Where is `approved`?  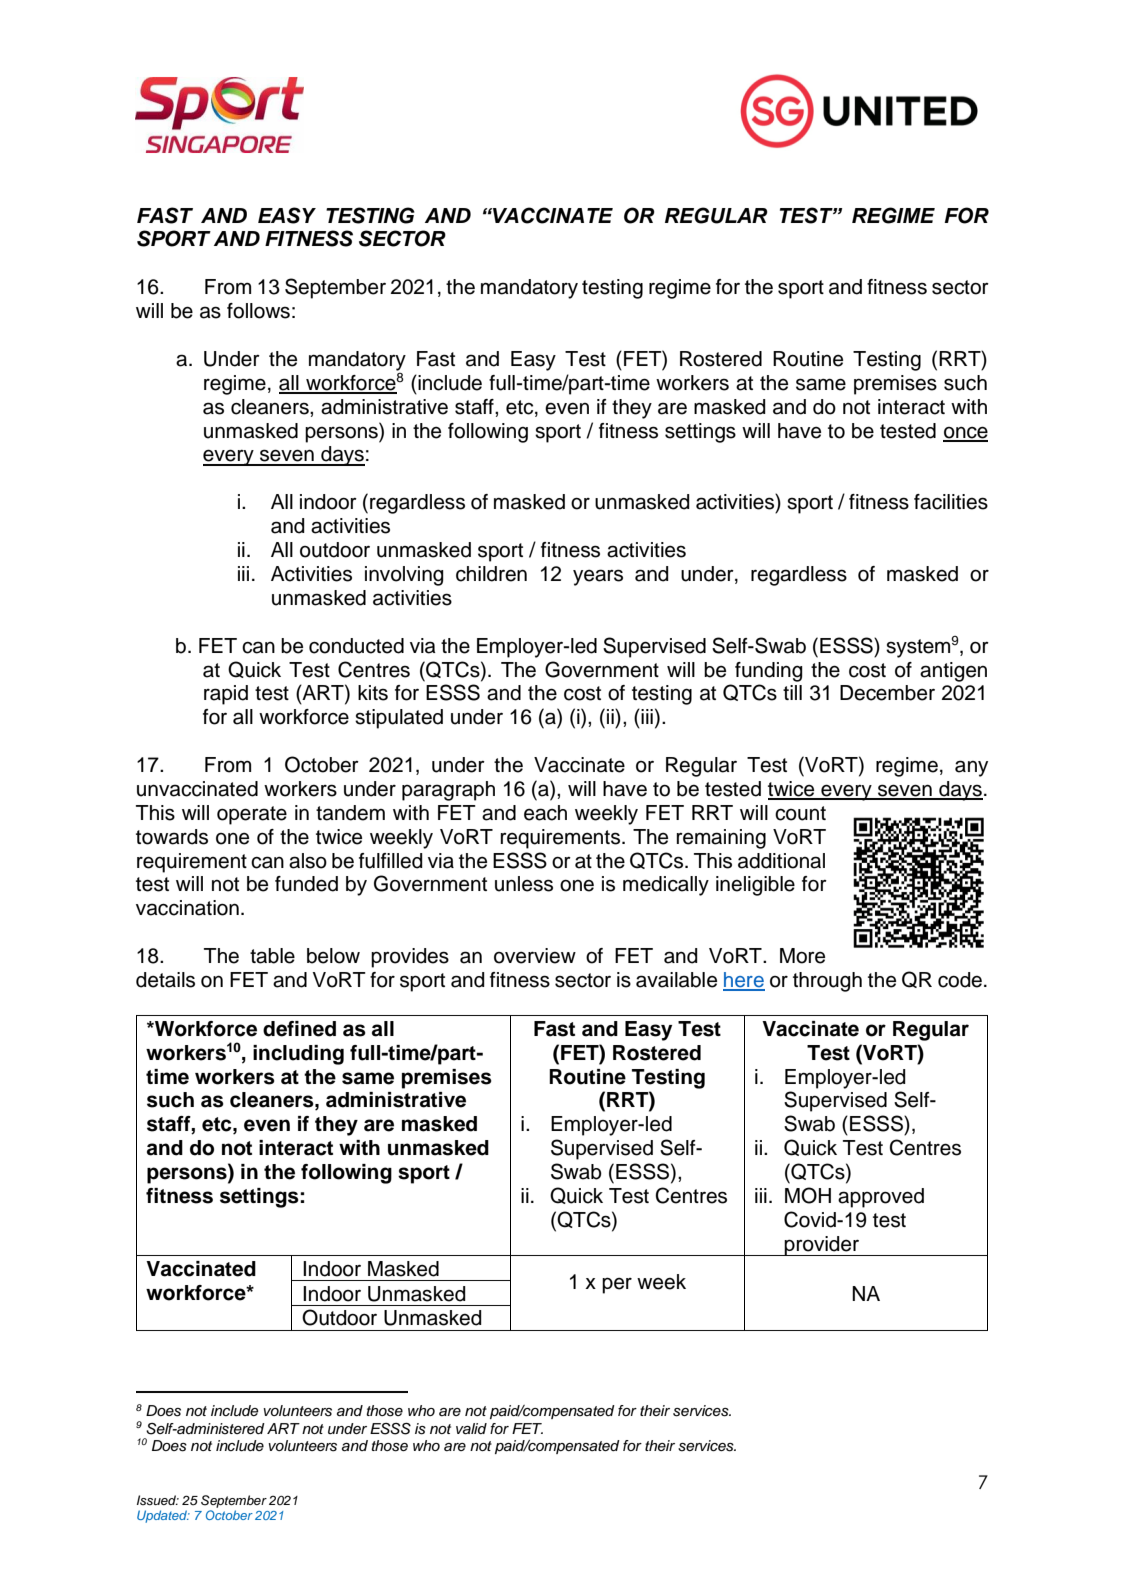
approved is located at coordinates (881, 1198).
